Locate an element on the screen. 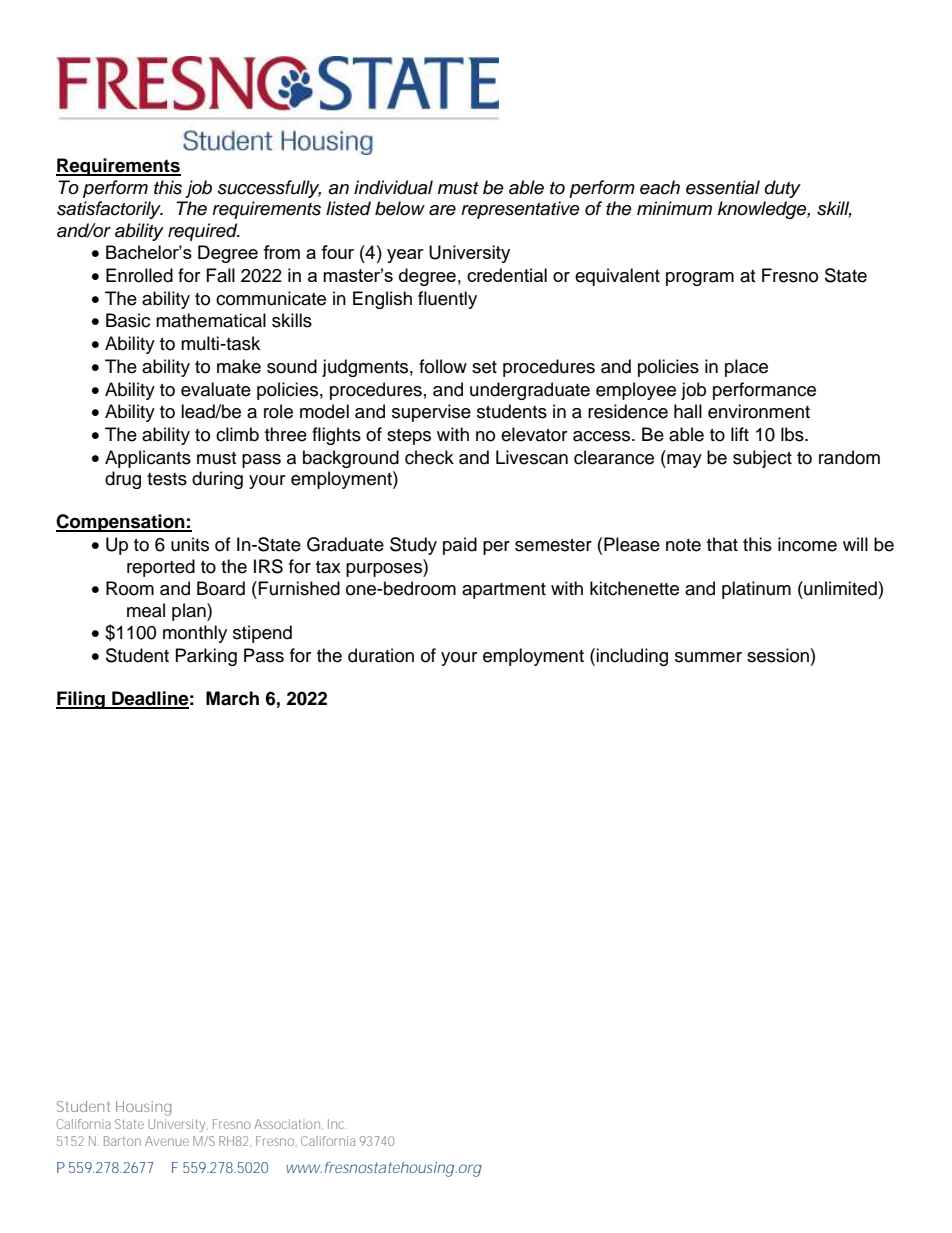 The height and width of the screenshot is (1233, 952). Parking is located at coordinates (206, 657).
